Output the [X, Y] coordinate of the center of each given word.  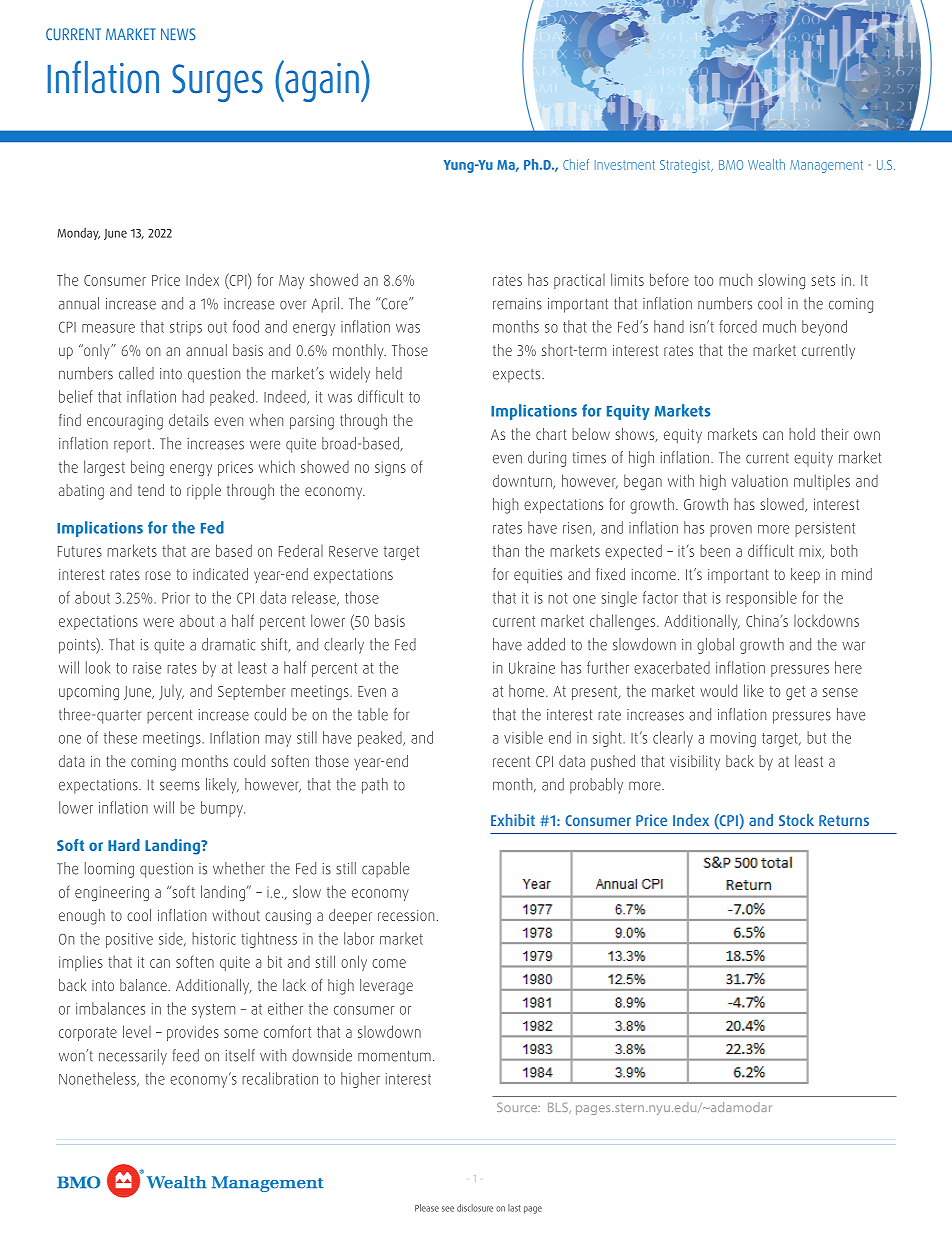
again [321, 81]
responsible [761, 599]
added [546, 644]
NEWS [178, 34]
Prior [176, 598]
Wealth [766, 164]
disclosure [475, 1208]
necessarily [133, 1057]
